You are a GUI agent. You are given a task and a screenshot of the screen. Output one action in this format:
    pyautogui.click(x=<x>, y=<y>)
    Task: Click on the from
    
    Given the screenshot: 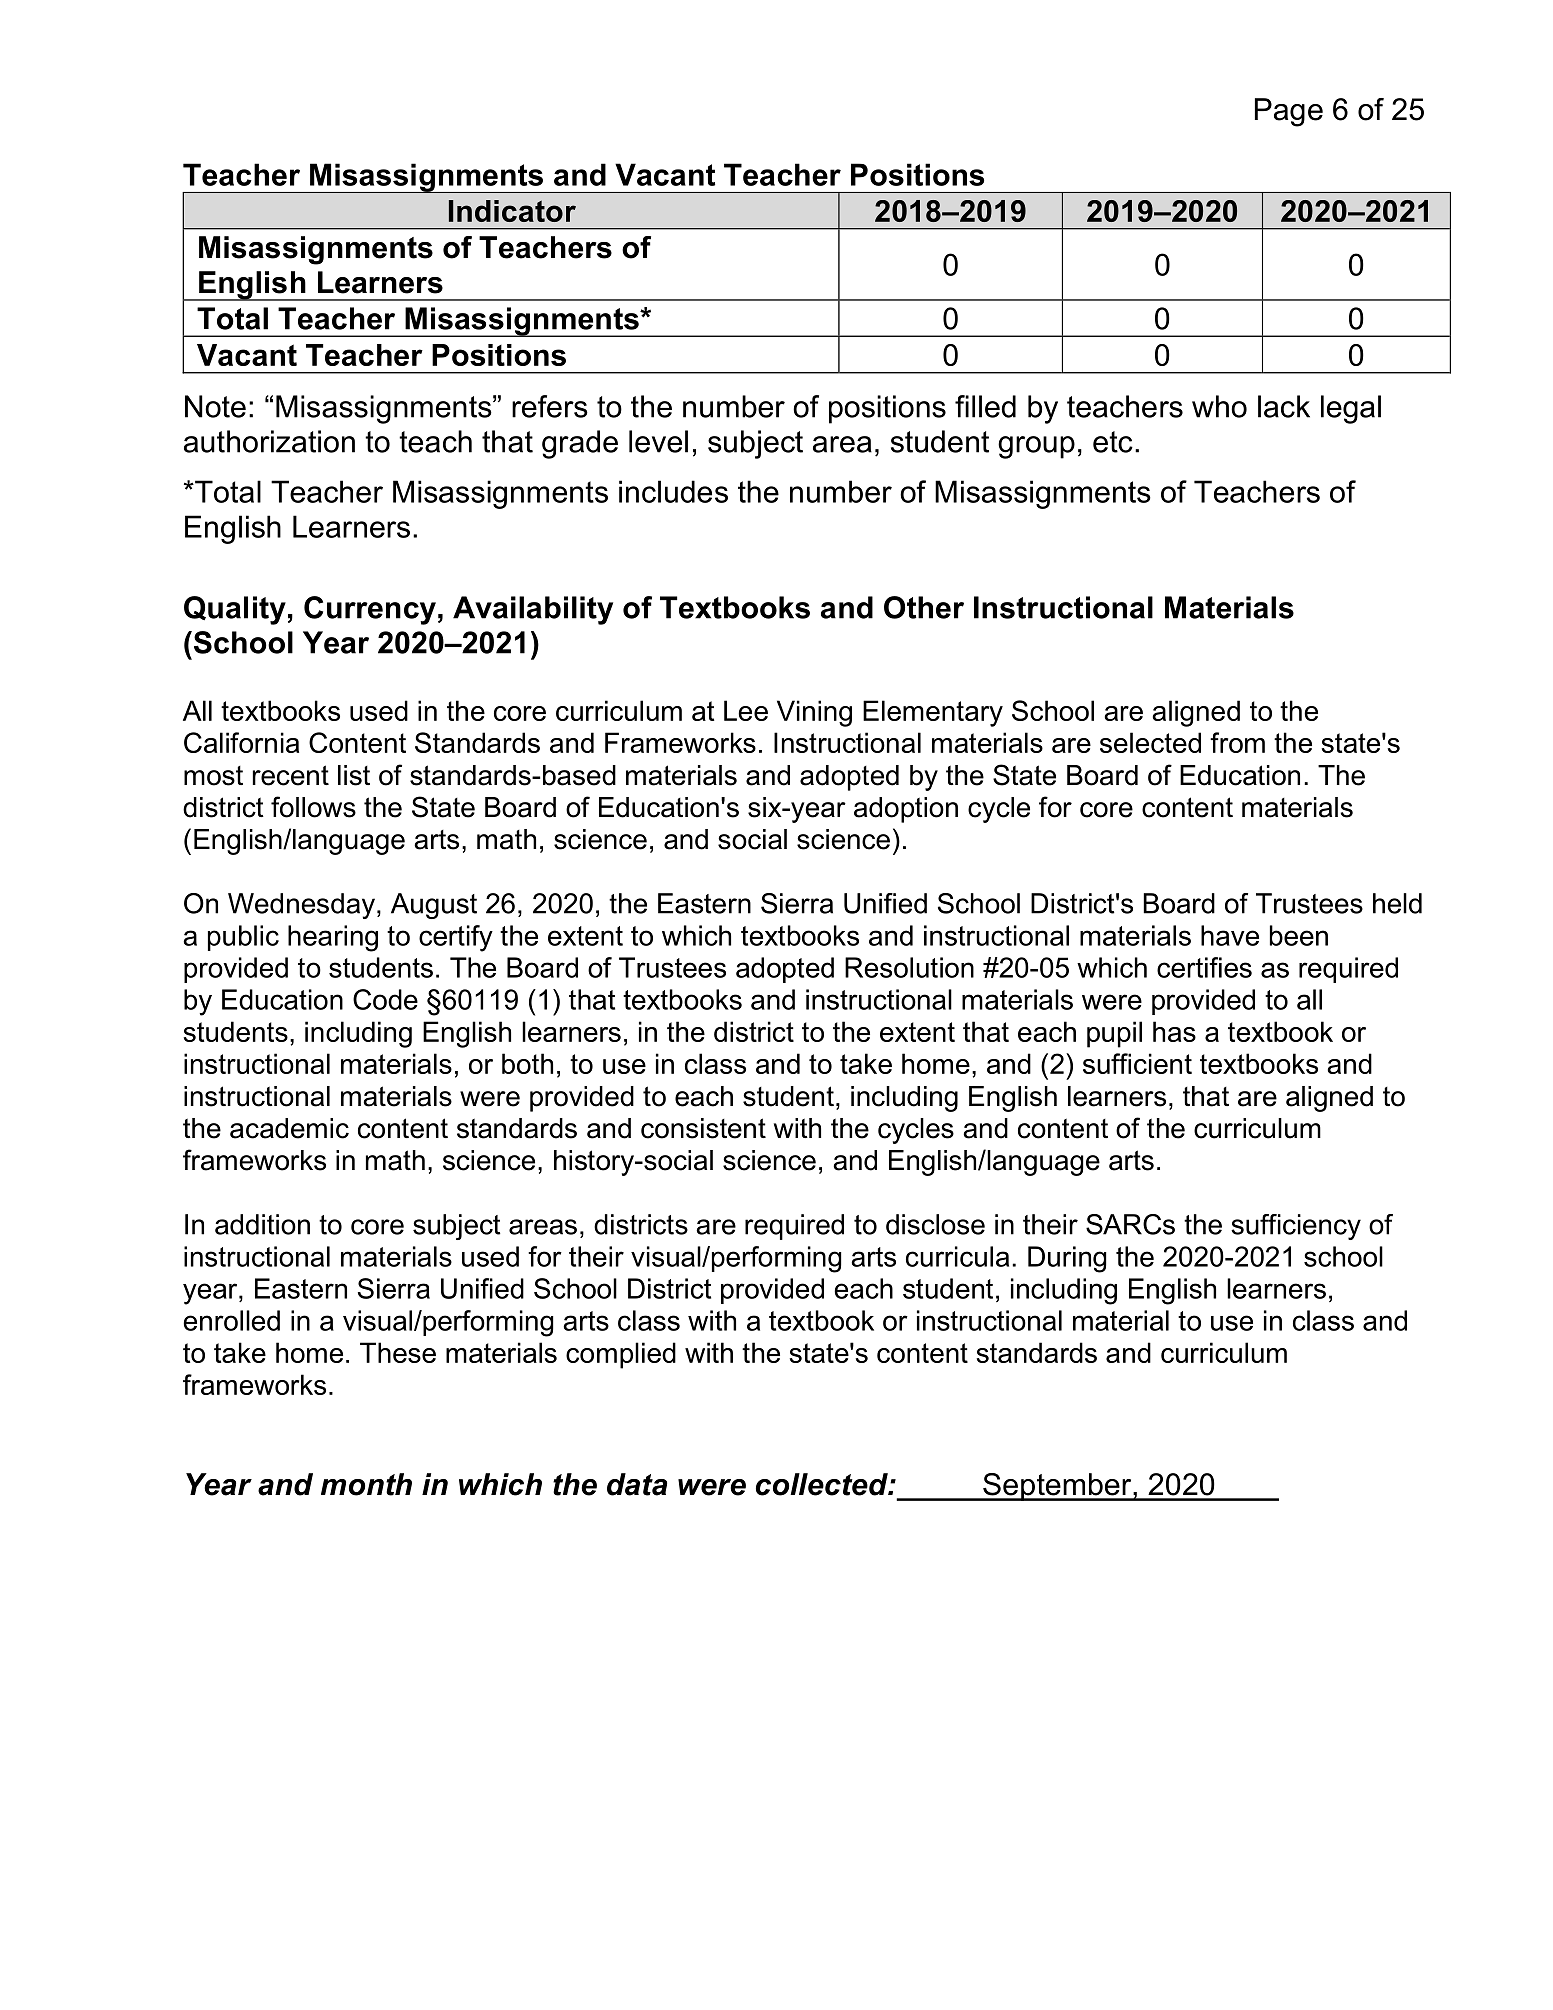 What is the action you would take?
    pyautogui.click(x=1237, y=742)
